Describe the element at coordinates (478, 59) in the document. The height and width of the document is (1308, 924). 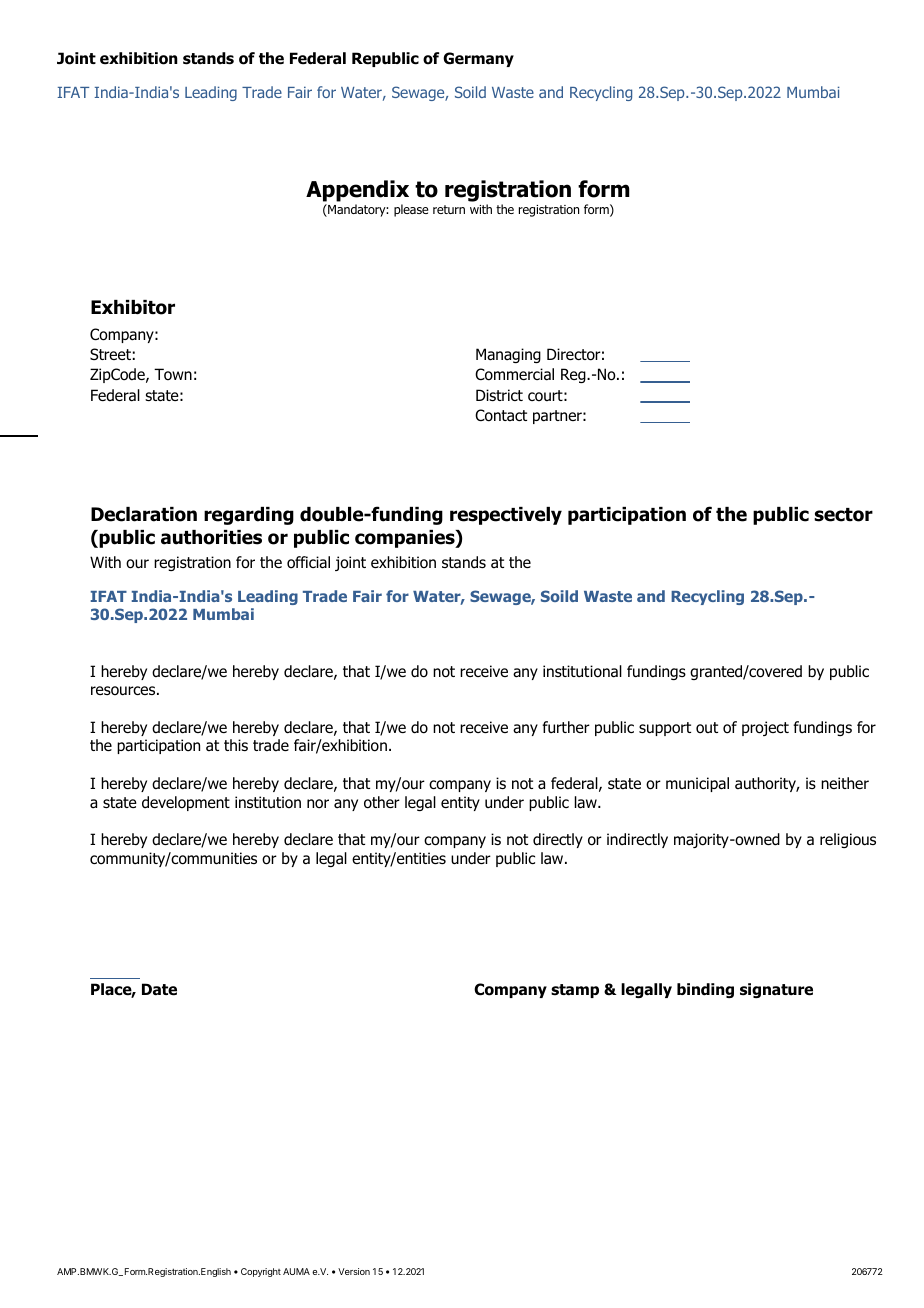
I see `Germany` at that location.
